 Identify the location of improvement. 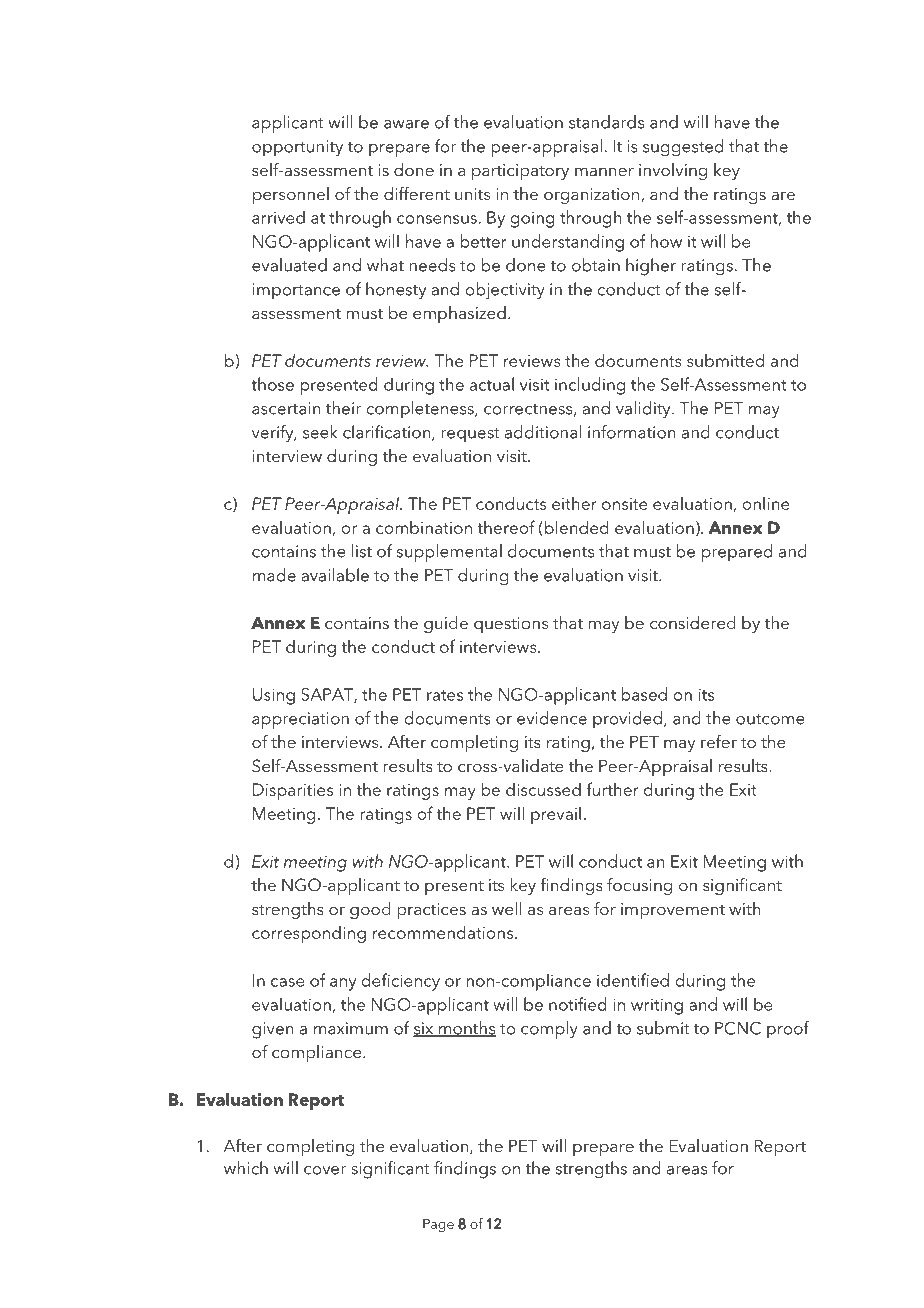
(673, 911).
